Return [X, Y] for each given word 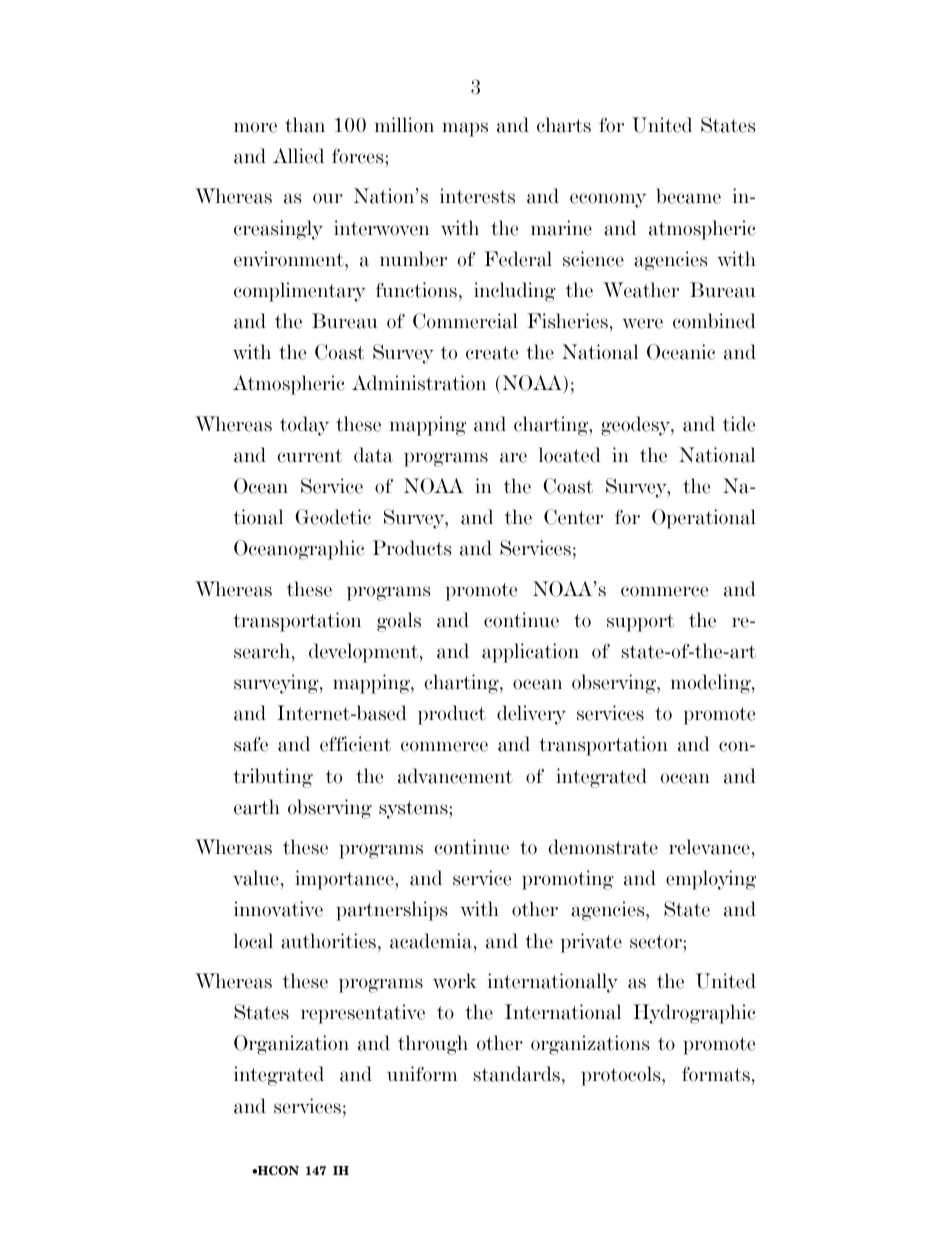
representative [363, 1014]
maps [465, 129]
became [688, 196]
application [530, 653]
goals [399, 622]
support [640, 623]
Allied [298, 156]
